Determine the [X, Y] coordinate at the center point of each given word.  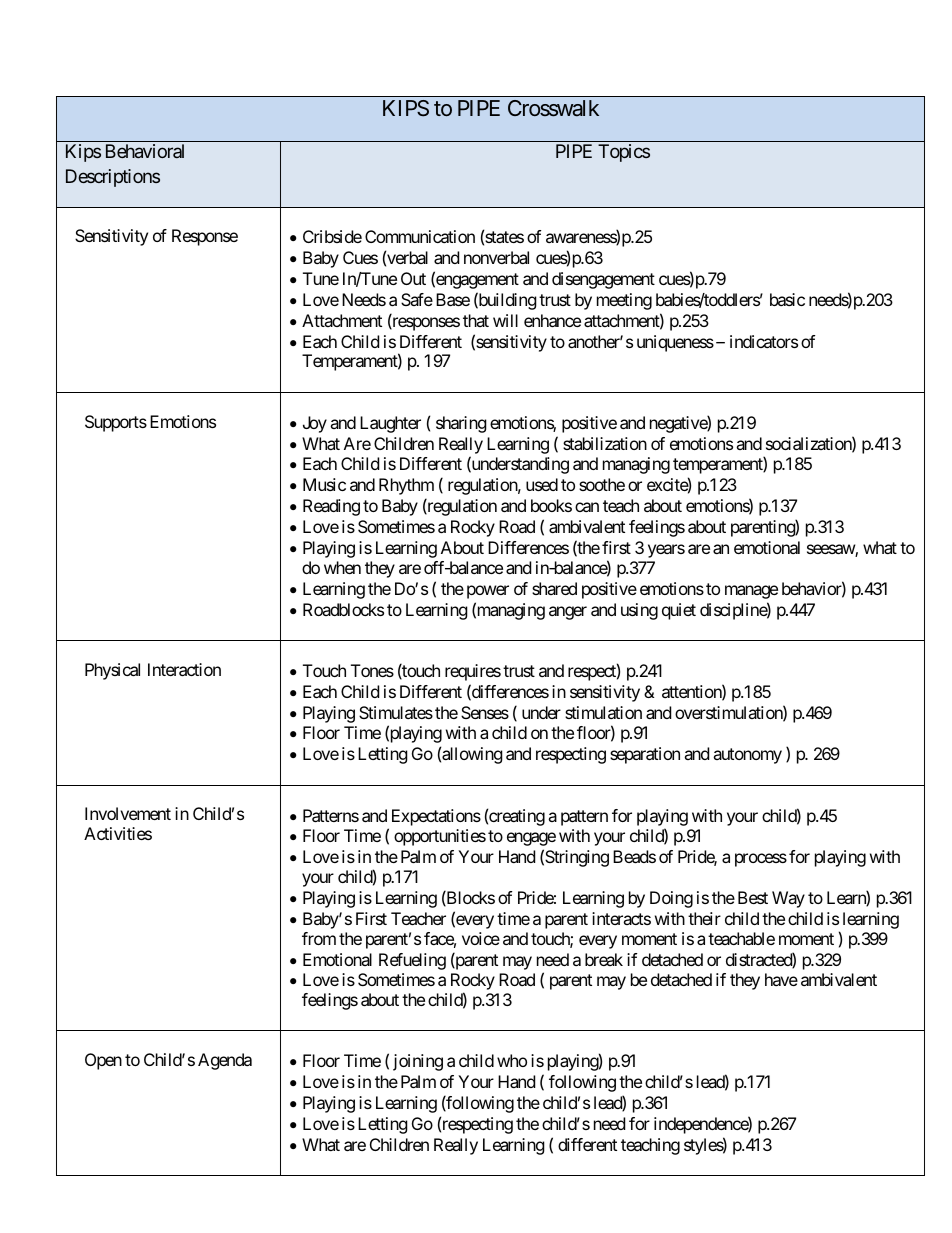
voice [481, 938]
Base [453, 299]
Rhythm [406, 486]
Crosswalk [553, 108]
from [319, 938]
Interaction [184, 669]
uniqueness [675, 343]
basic [787, 299]
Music [324, 484]
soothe [602, 484]
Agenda [225, 1061]
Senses [485, 712]
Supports [116, 423]
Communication [420, 236]
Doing [671, 899]
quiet [679, 611]
